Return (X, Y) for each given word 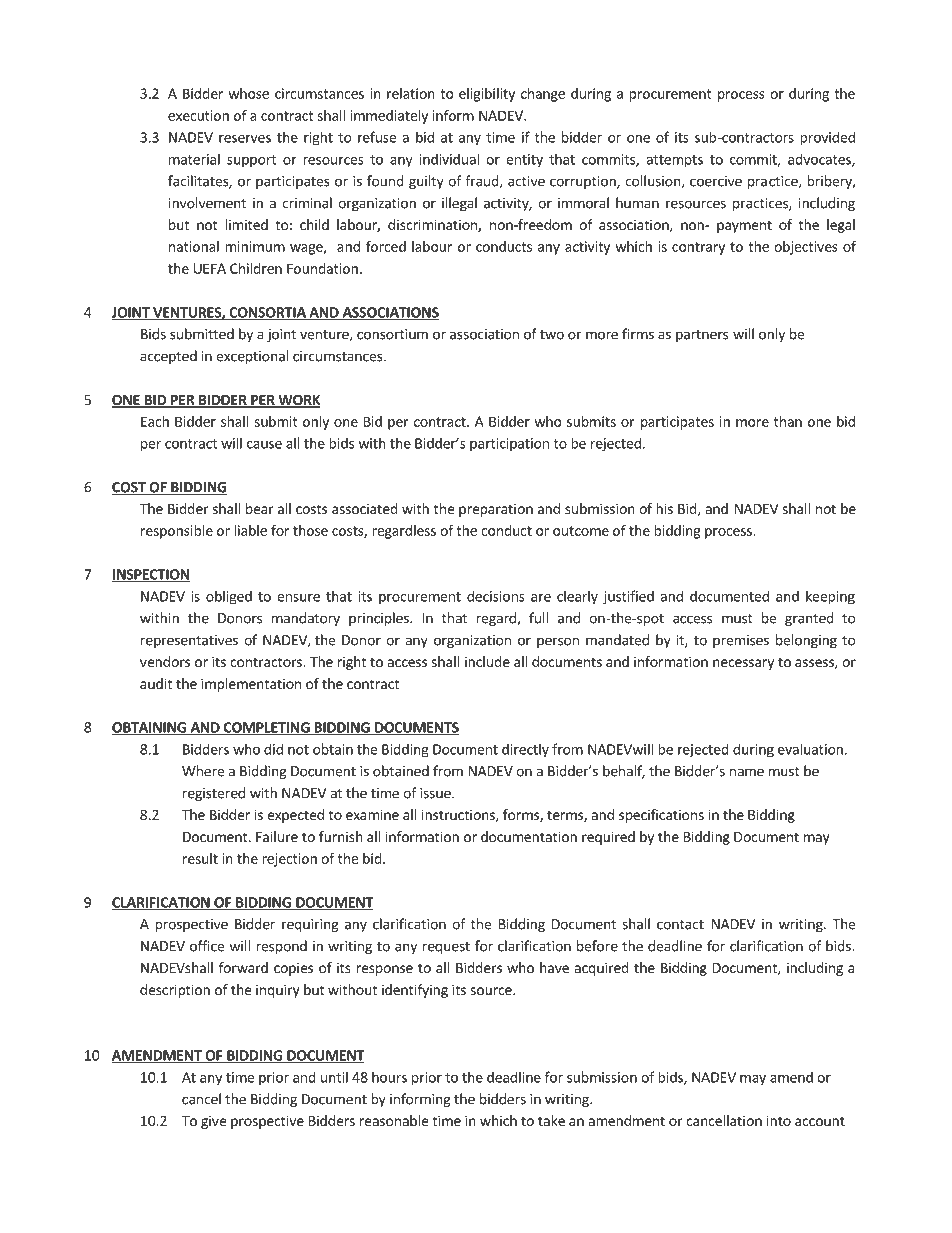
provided (827, 138)
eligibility (487, 95)
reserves (245, 139)
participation (509, 445)
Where (203, 771)
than (788, 421)
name (747, 772)
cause (264, 445)
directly (525, 750)
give (213, 1122)
